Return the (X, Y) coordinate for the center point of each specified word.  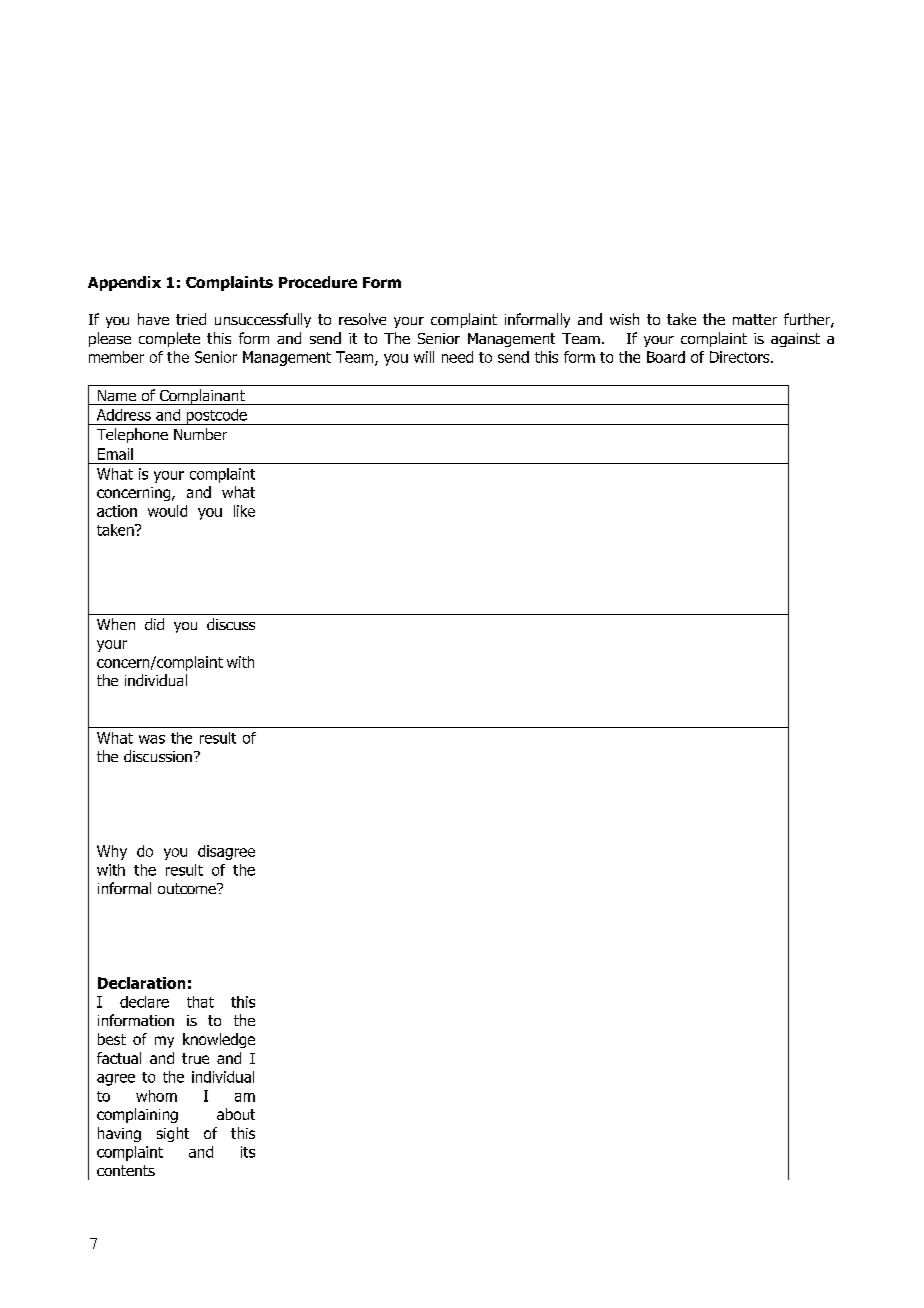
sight (173, 1134)
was (152, 739)
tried (191, 319)
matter (755, 319)
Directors (741, 357)
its (248, 1152)
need (457, 357)
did (154, 624)
